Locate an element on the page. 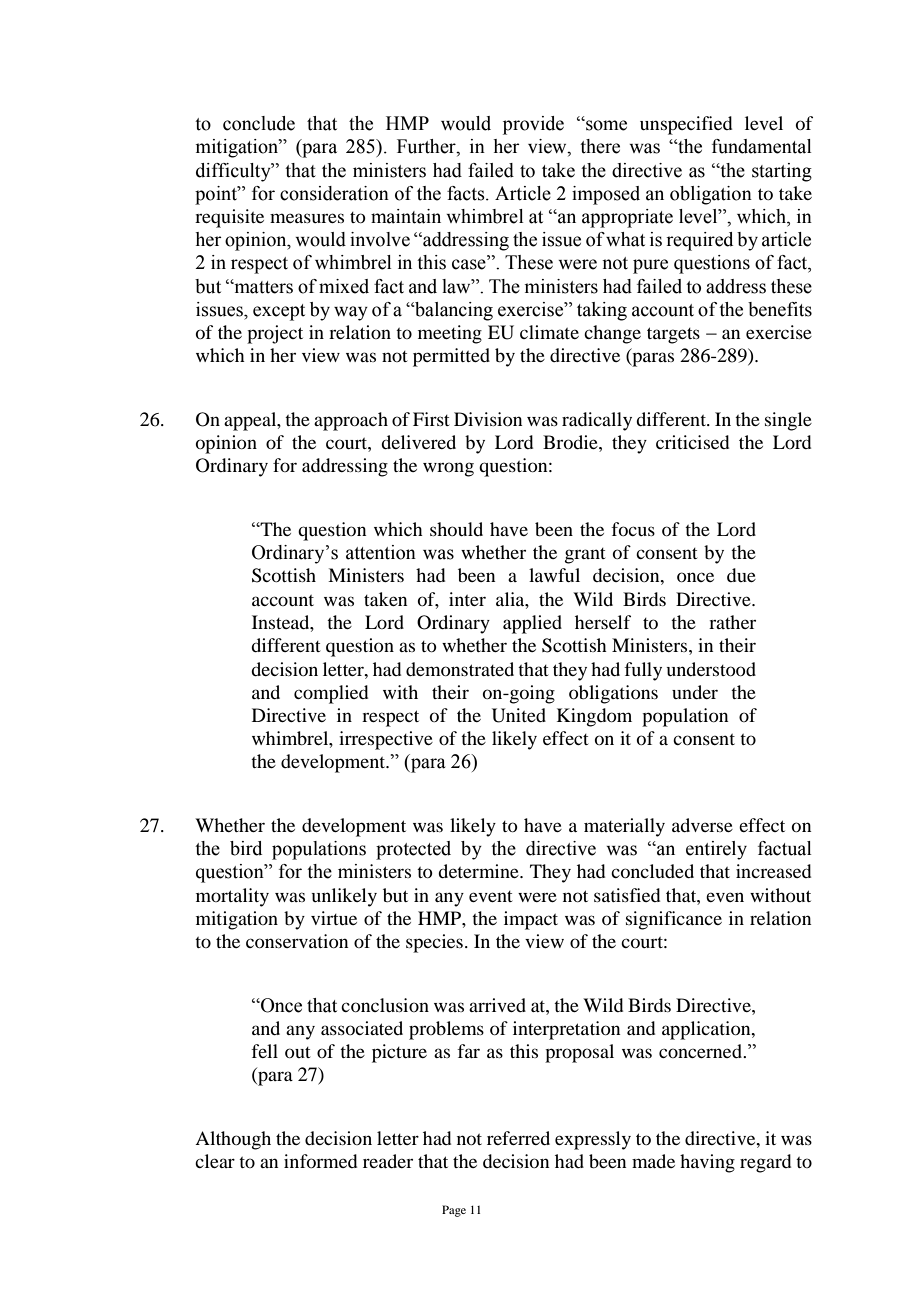 This image has height=1308, width=924. approach is located at coordinates (351, 421).
